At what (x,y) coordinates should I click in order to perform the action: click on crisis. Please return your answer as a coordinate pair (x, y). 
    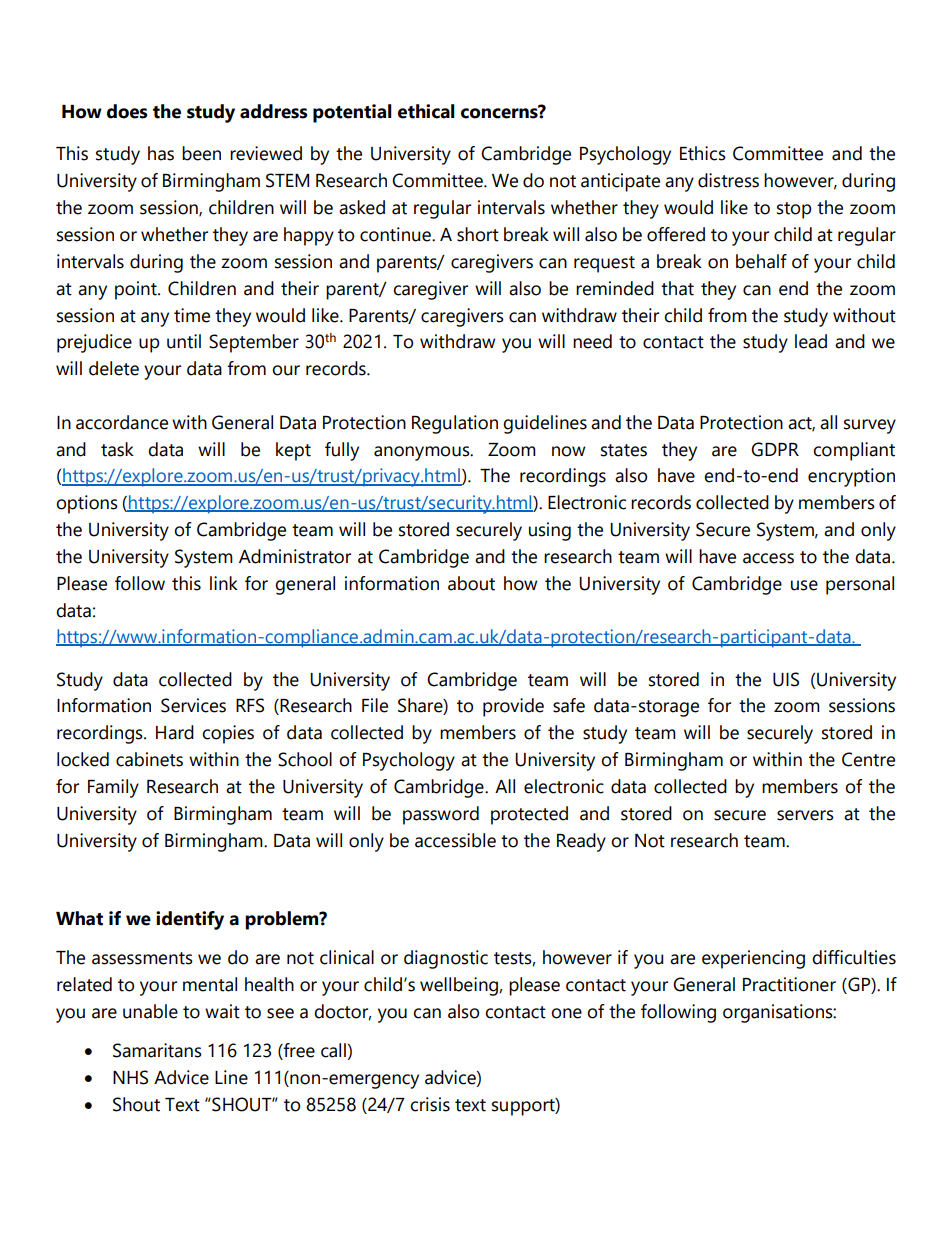
    Looking at the image, I should click on (430, 1104).
